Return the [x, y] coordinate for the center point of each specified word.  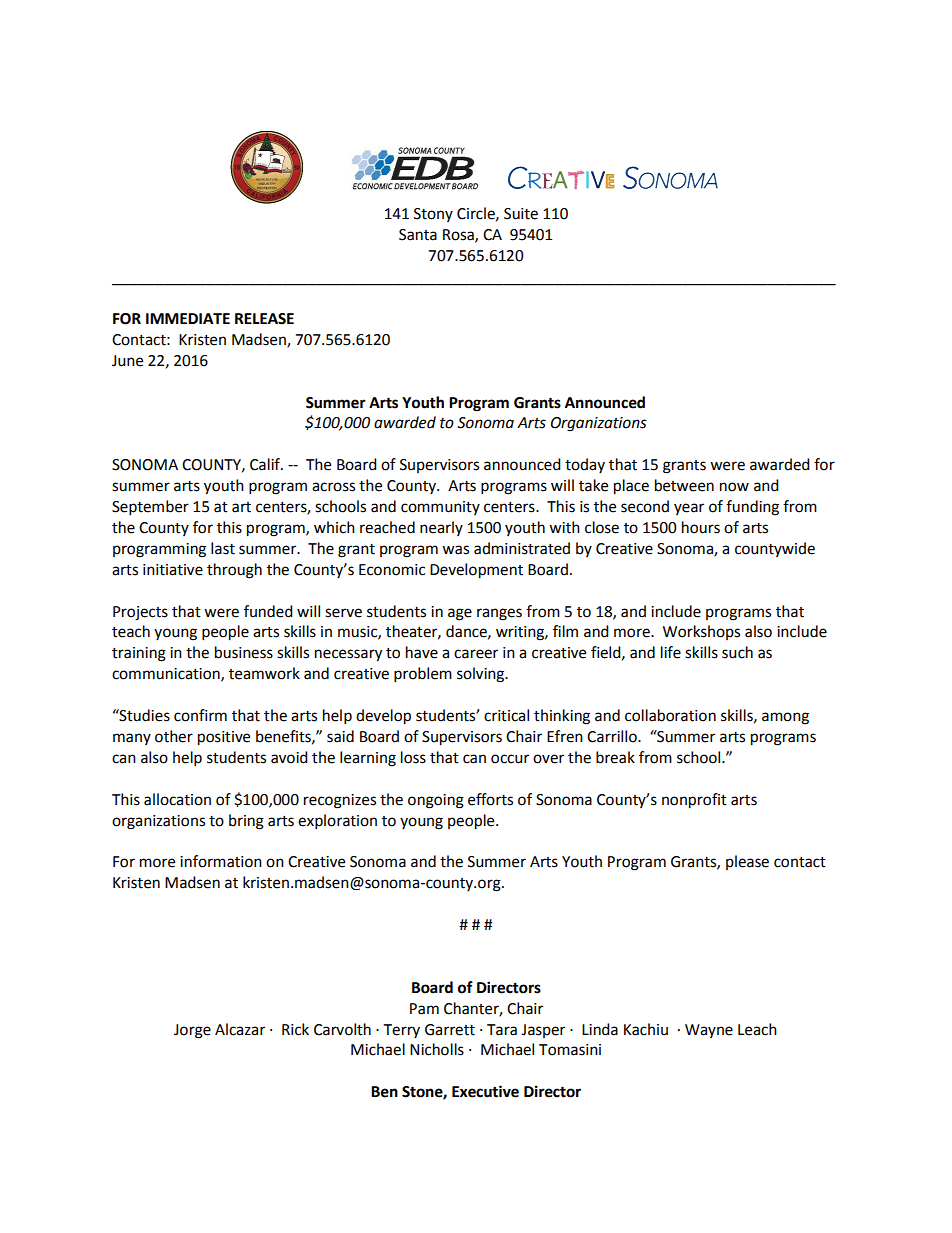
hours [701, 527]
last [223, 548]
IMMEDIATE [188, 318]
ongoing [436, 801]
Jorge [192, 1031]
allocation [177, 799]
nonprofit [694, 801]
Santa [418, 235]
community [440, 508]
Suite [521, 214]
